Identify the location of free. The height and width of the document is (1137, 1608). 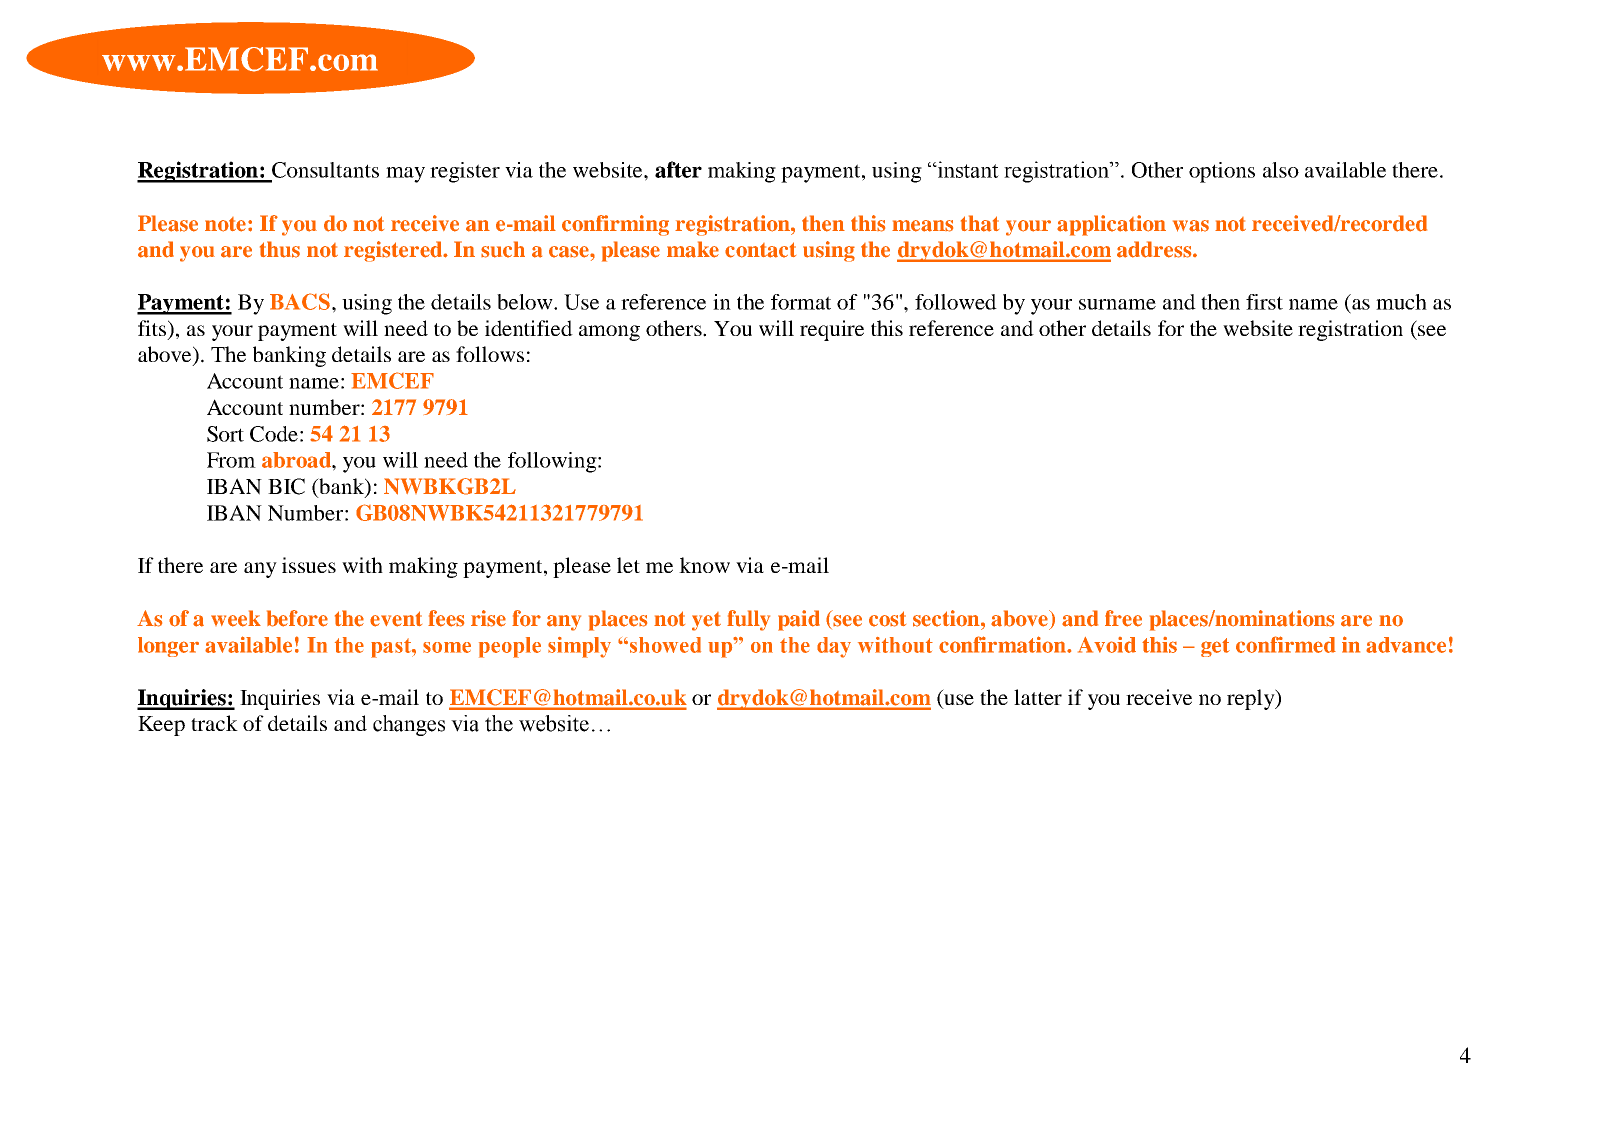
(1123, 618).
